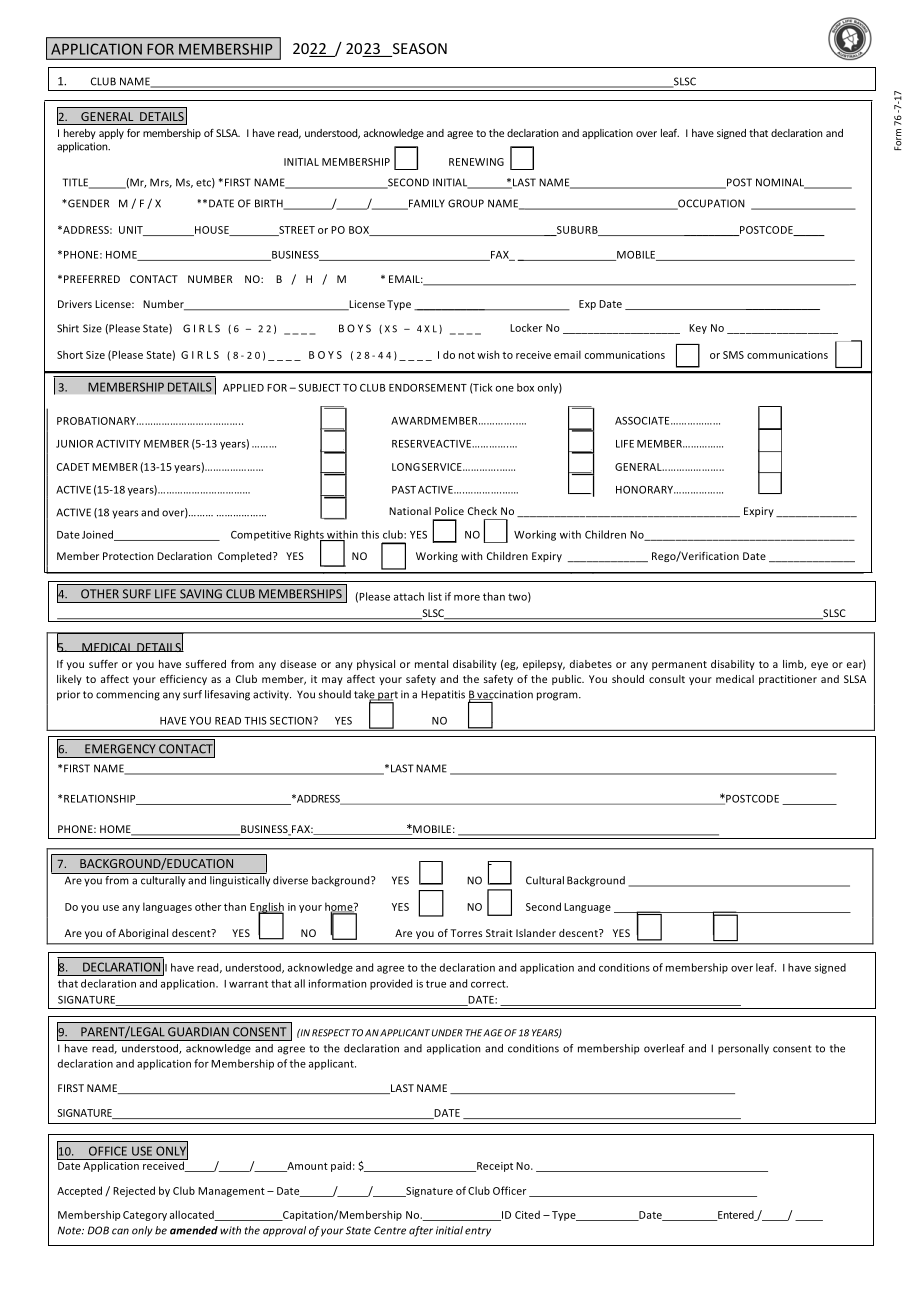  Describe the element at coordinates (646, 490) in the document. I see `HONORARY` at that location.
